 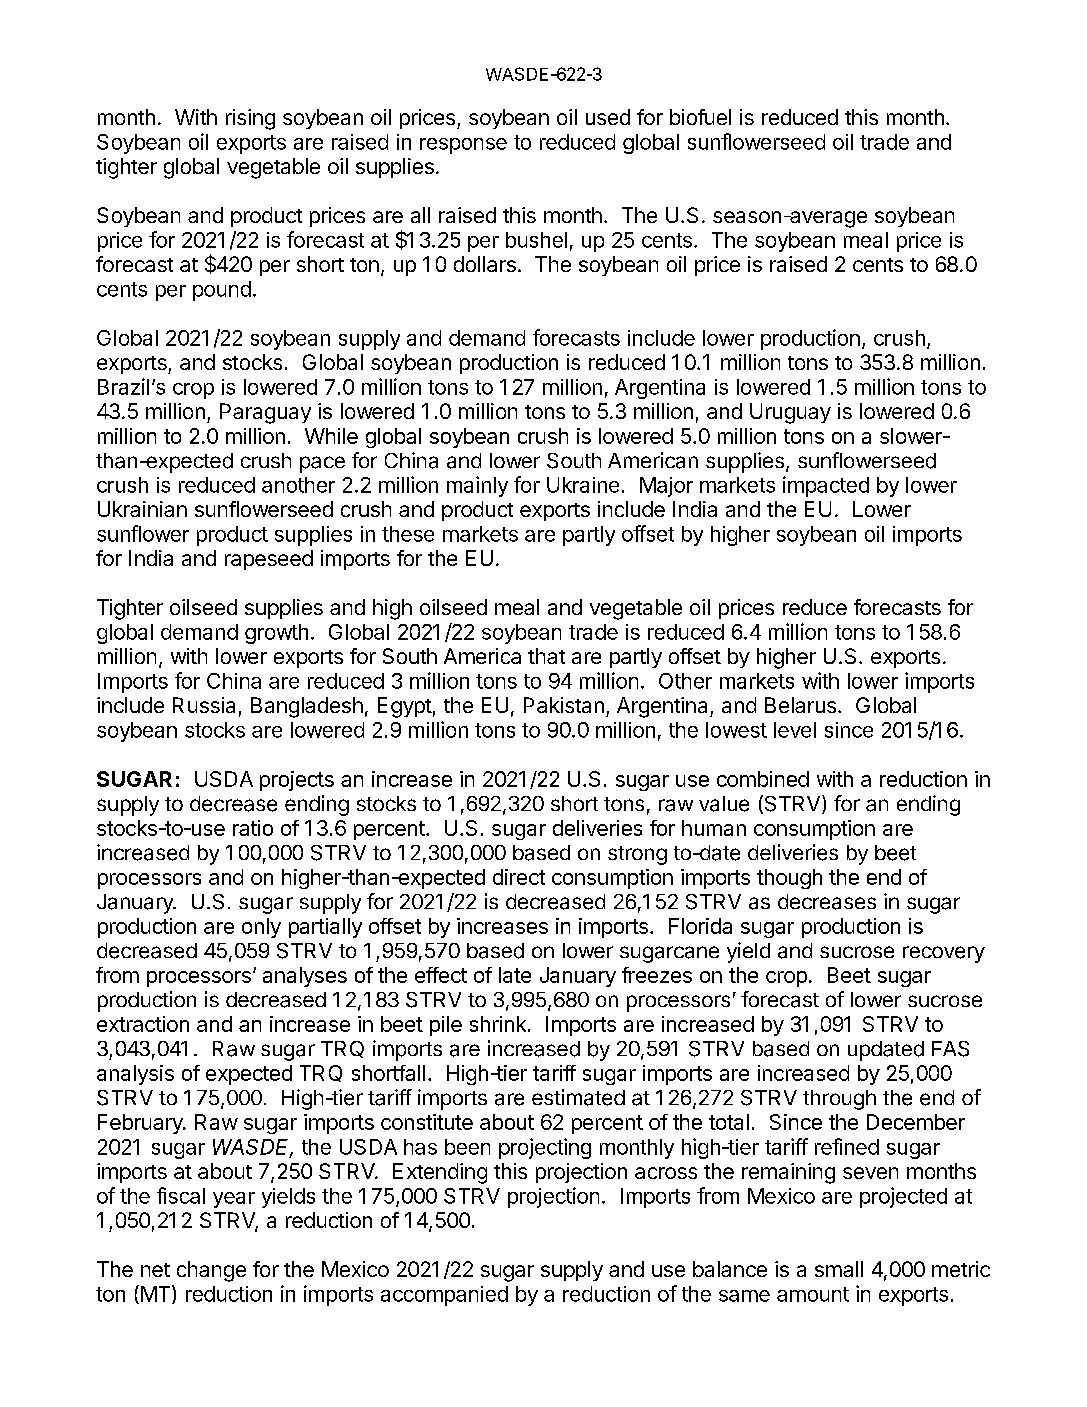 I want to click on change, so click(x=211, y=1271).
